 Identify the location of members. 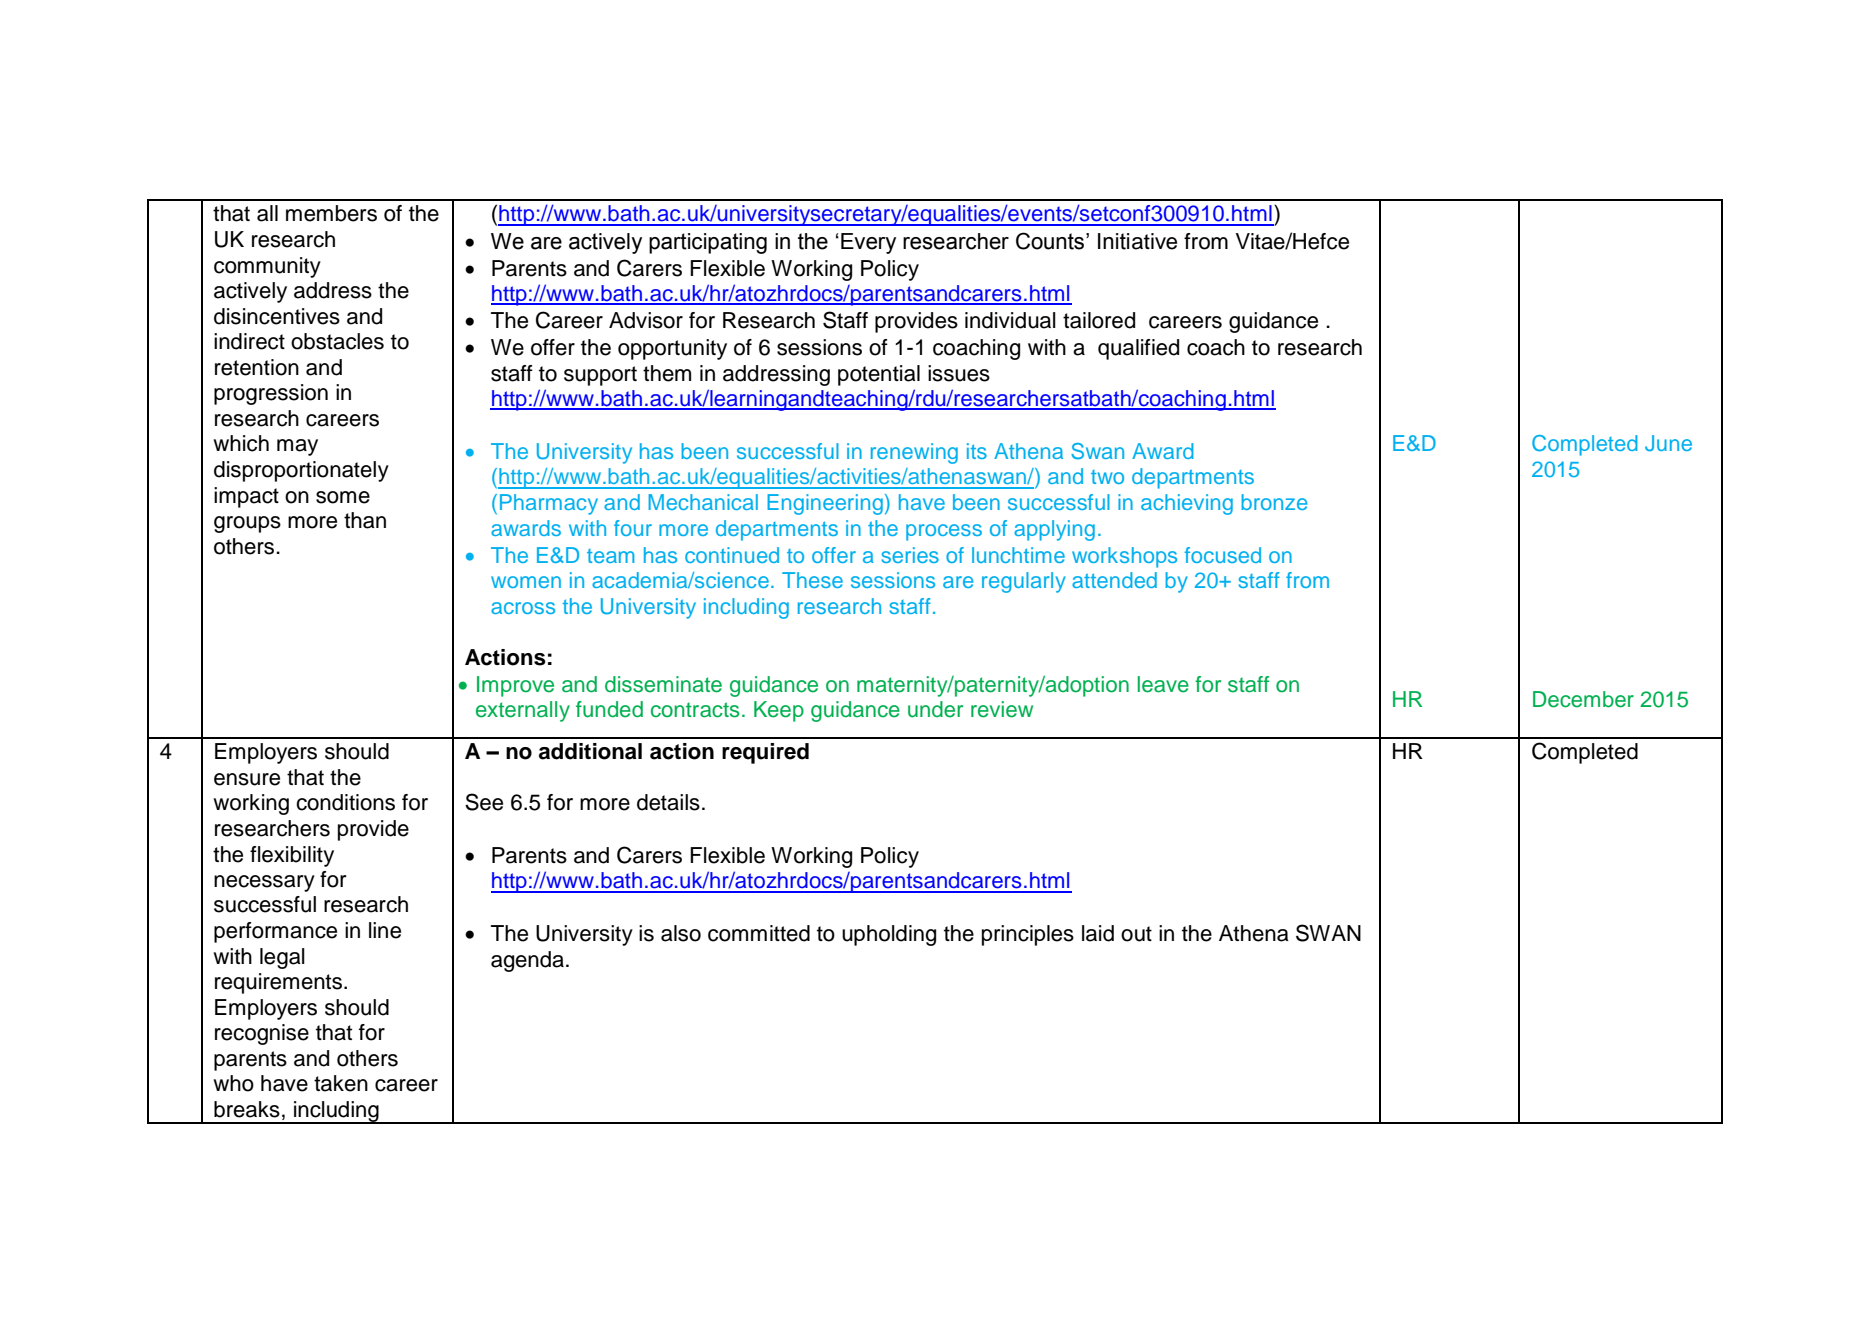
(331, 213).
